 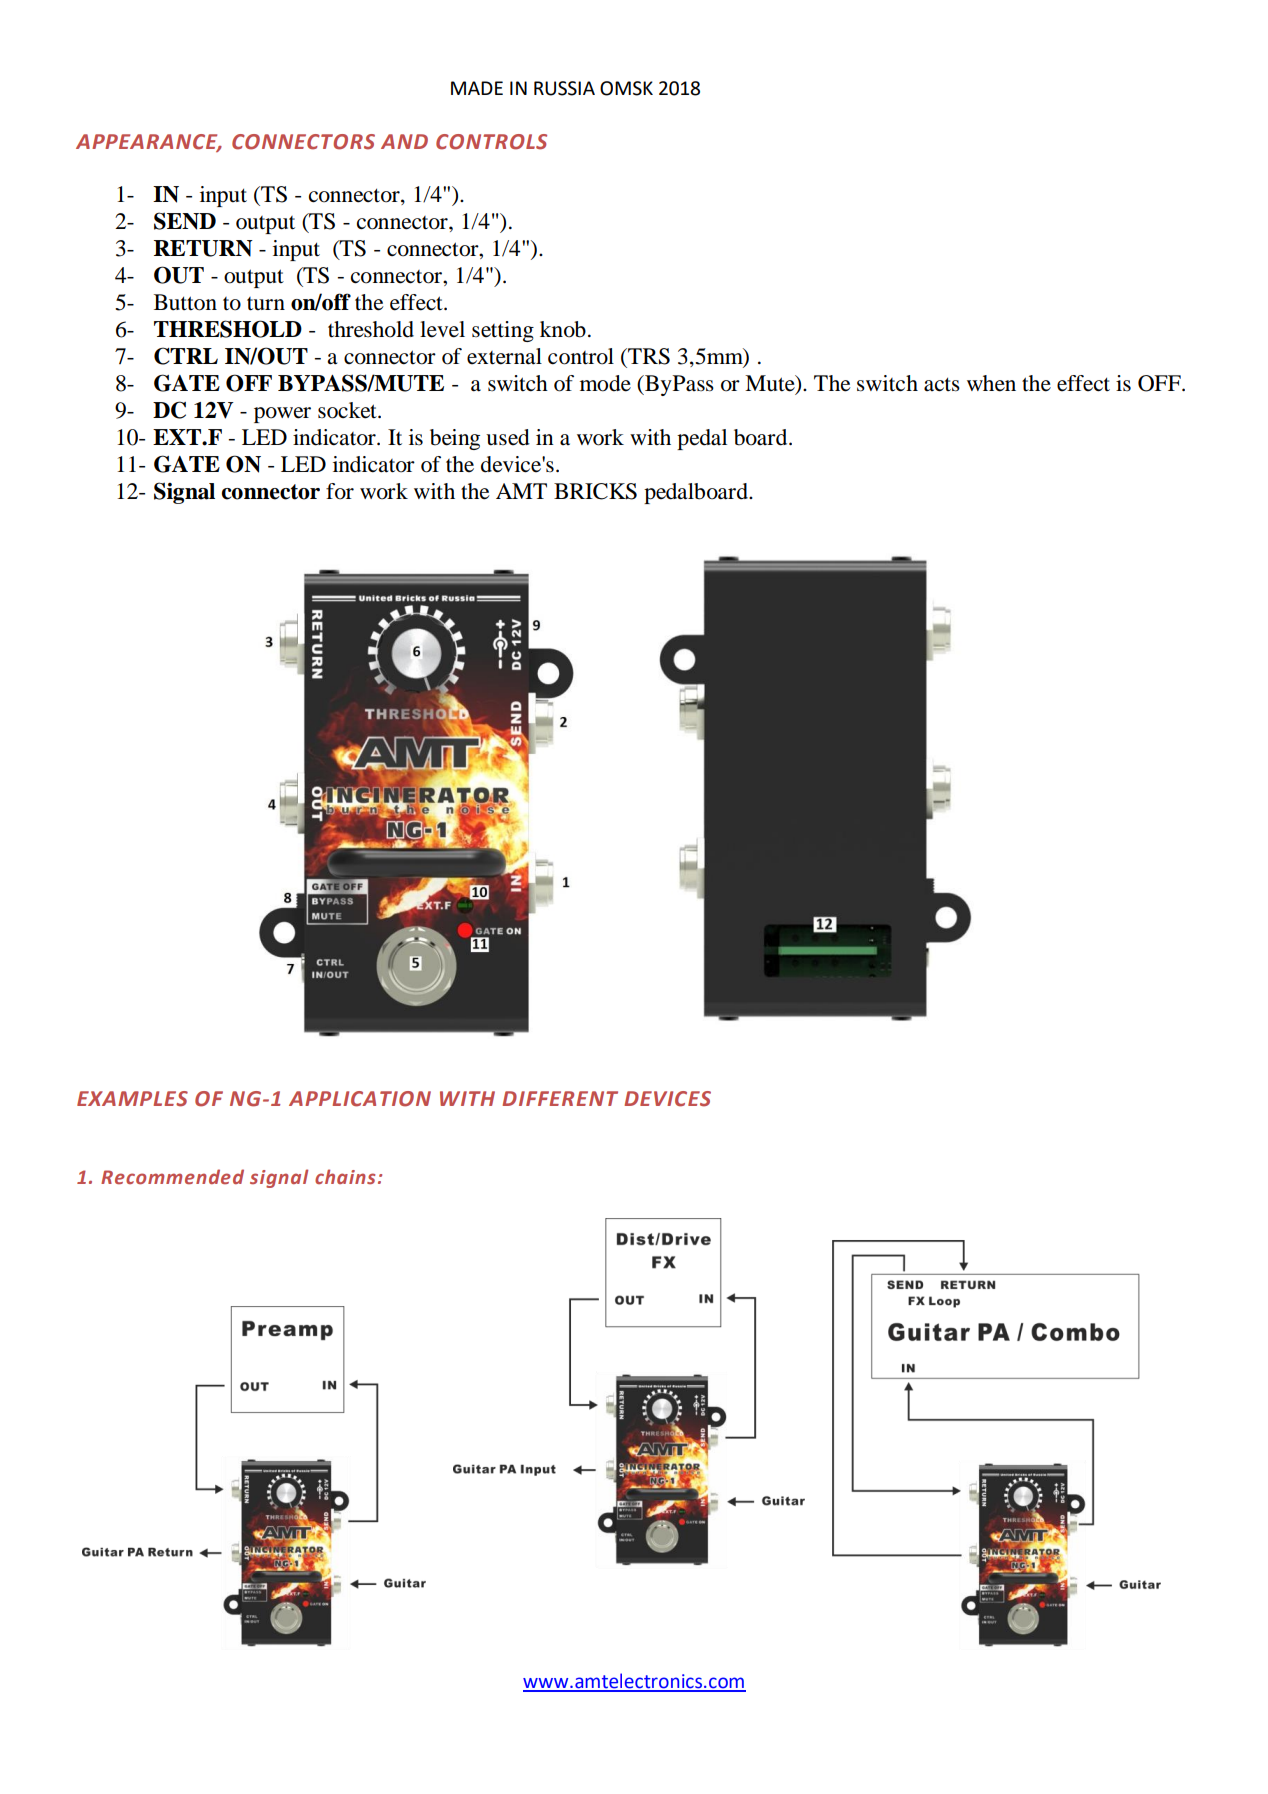 I want to click on AND, so click(x=404, y=141).
